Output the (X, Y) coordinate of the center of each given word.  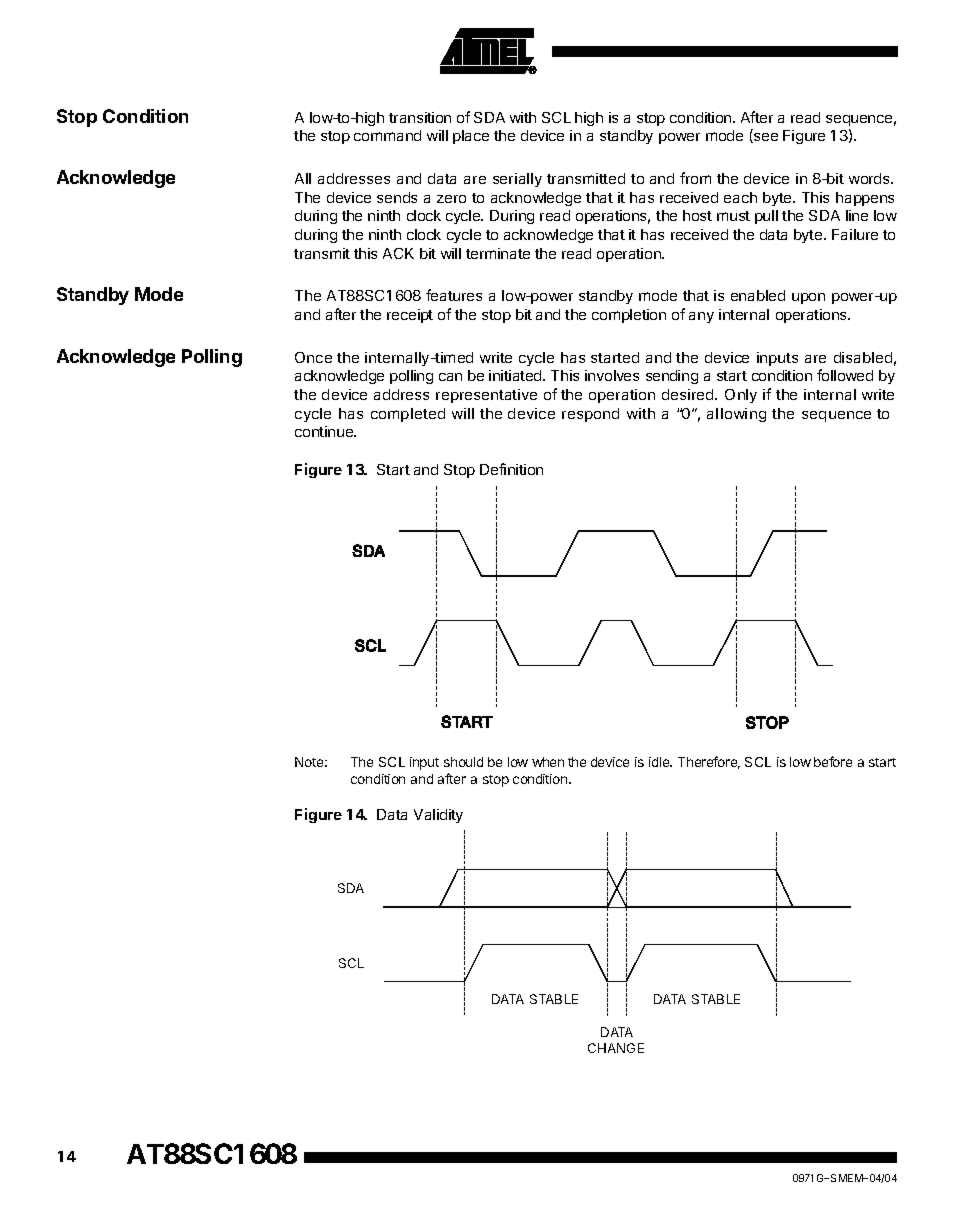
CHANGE (616, 1048)
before (833, 761)
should (463, 762)
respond (590, 415)
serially (517, 180)
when (548, 762)
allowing (736, 415)
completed (408, 415)
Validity (438, 816)
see (765, 138)
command (387, 135)
